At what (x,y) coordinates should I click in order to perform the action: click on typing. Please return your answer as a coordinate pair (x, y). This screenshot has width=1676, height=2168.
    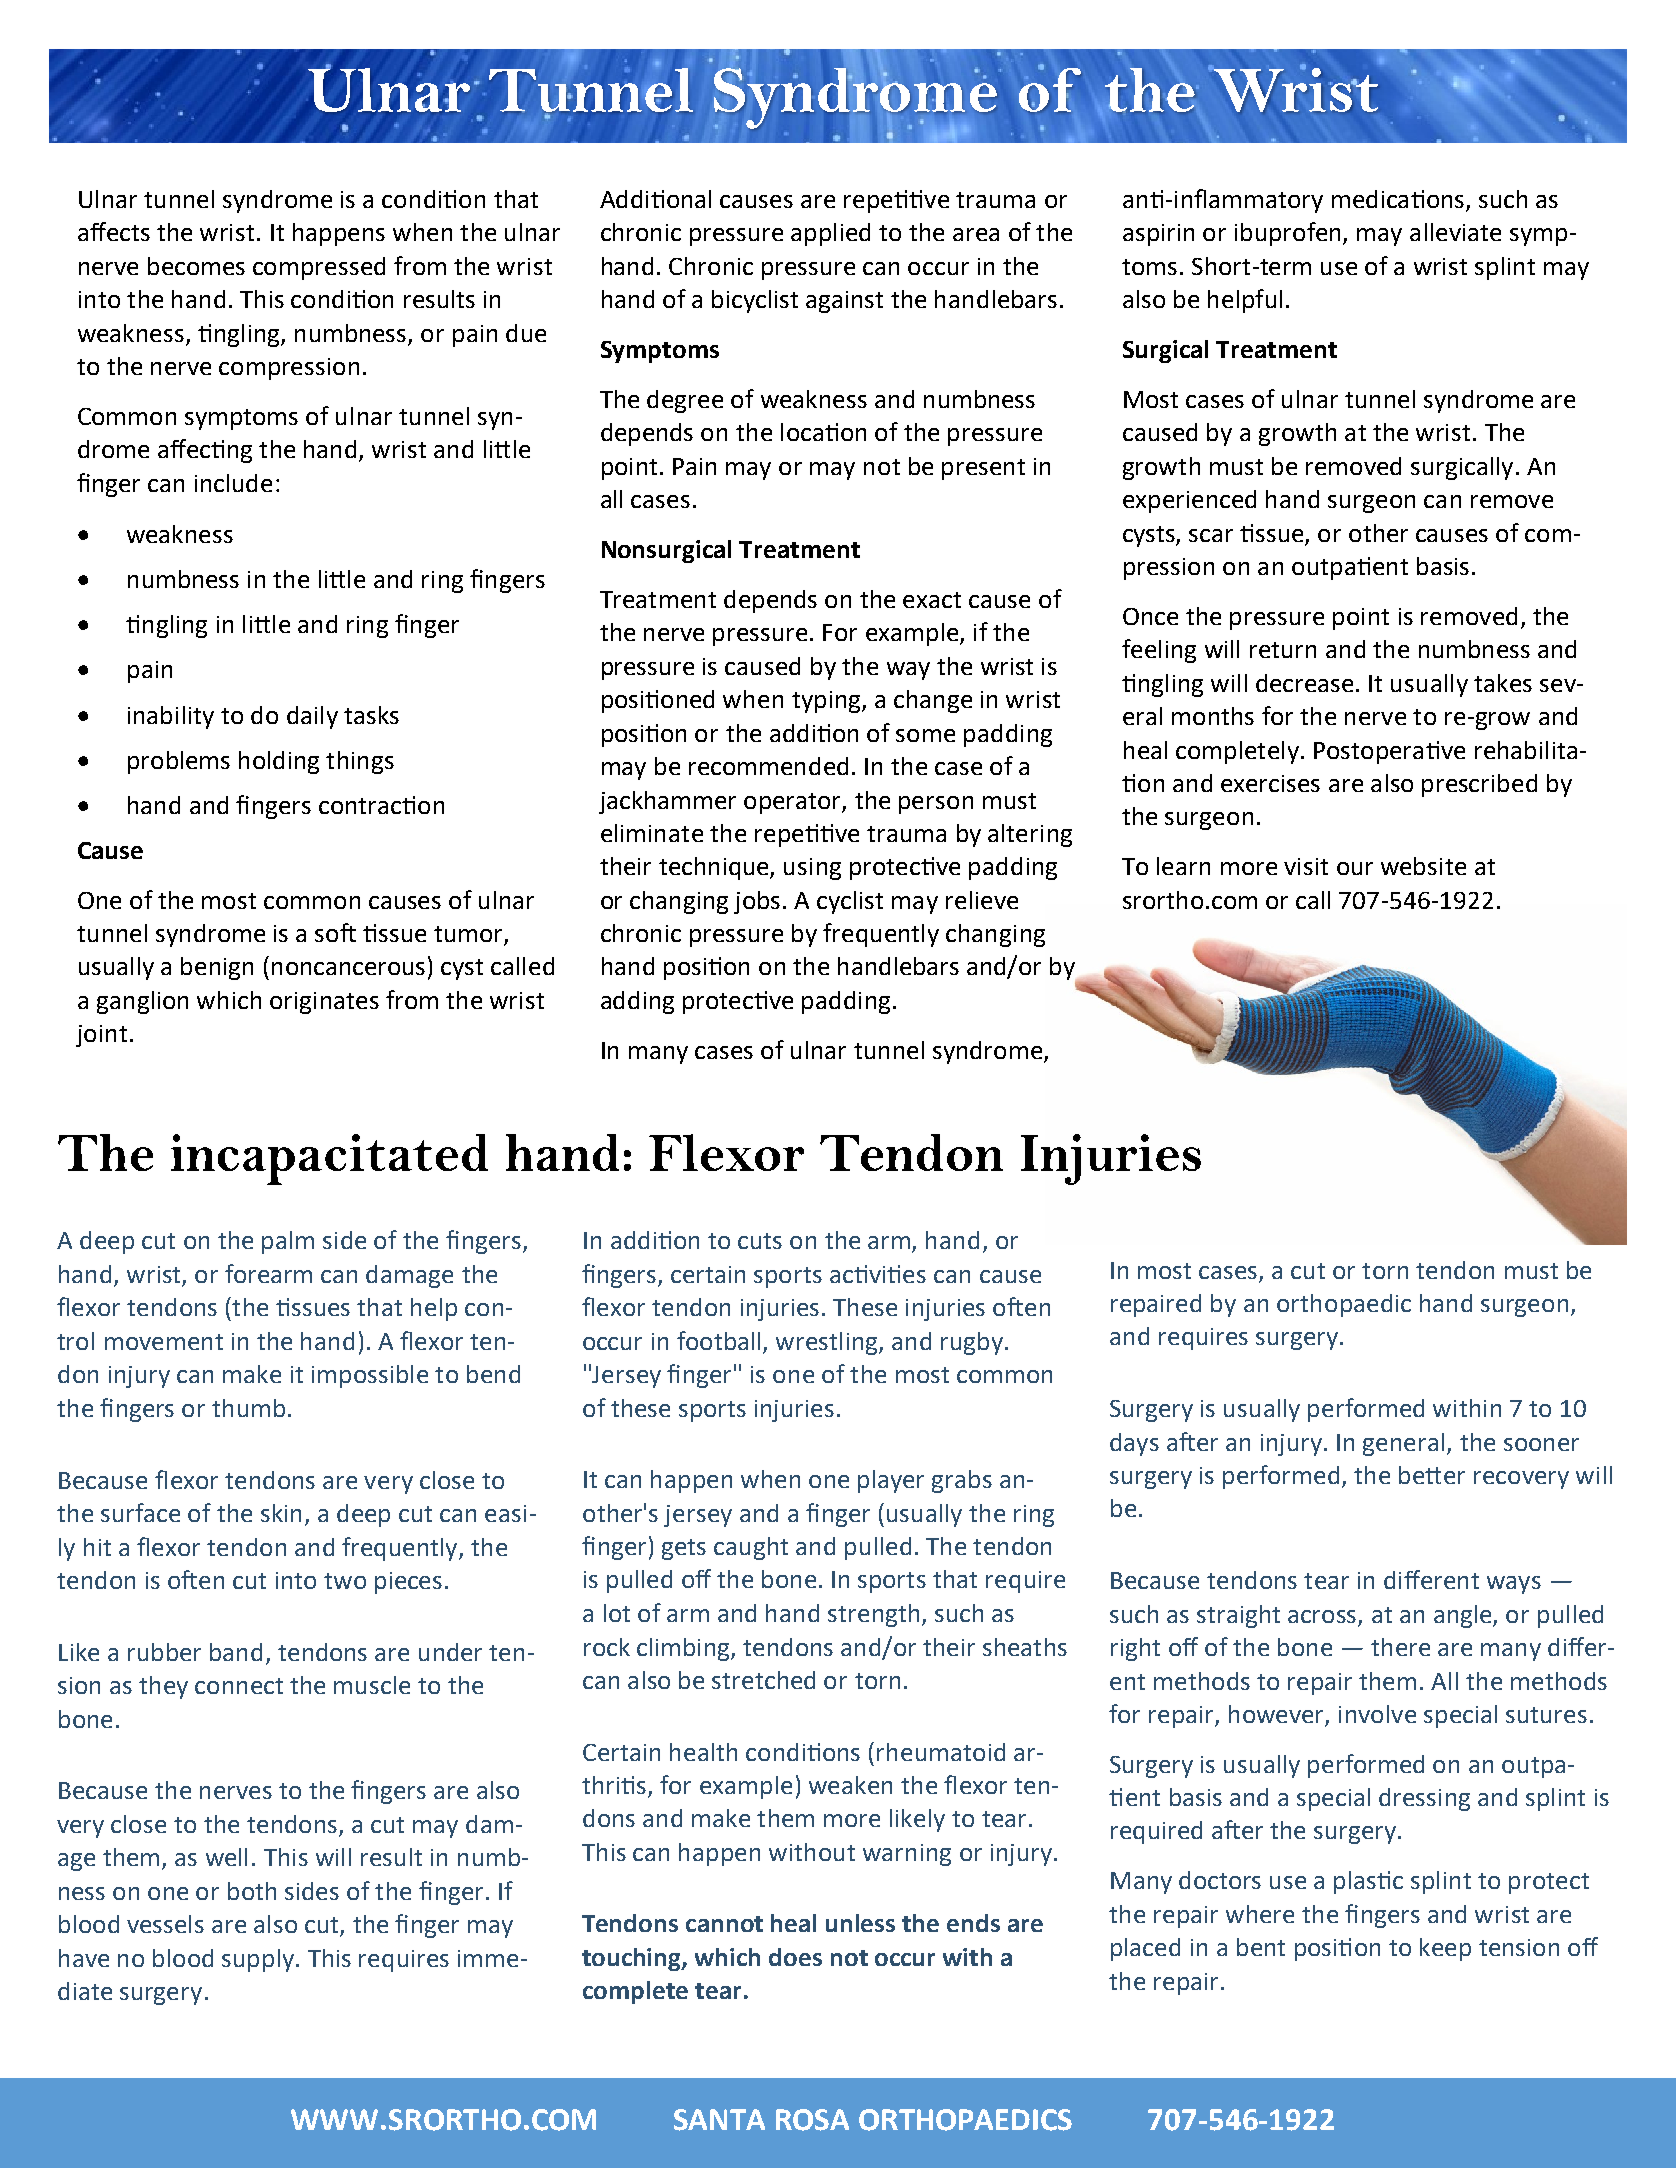
    Looking at the image, I should click on (827, 702).
